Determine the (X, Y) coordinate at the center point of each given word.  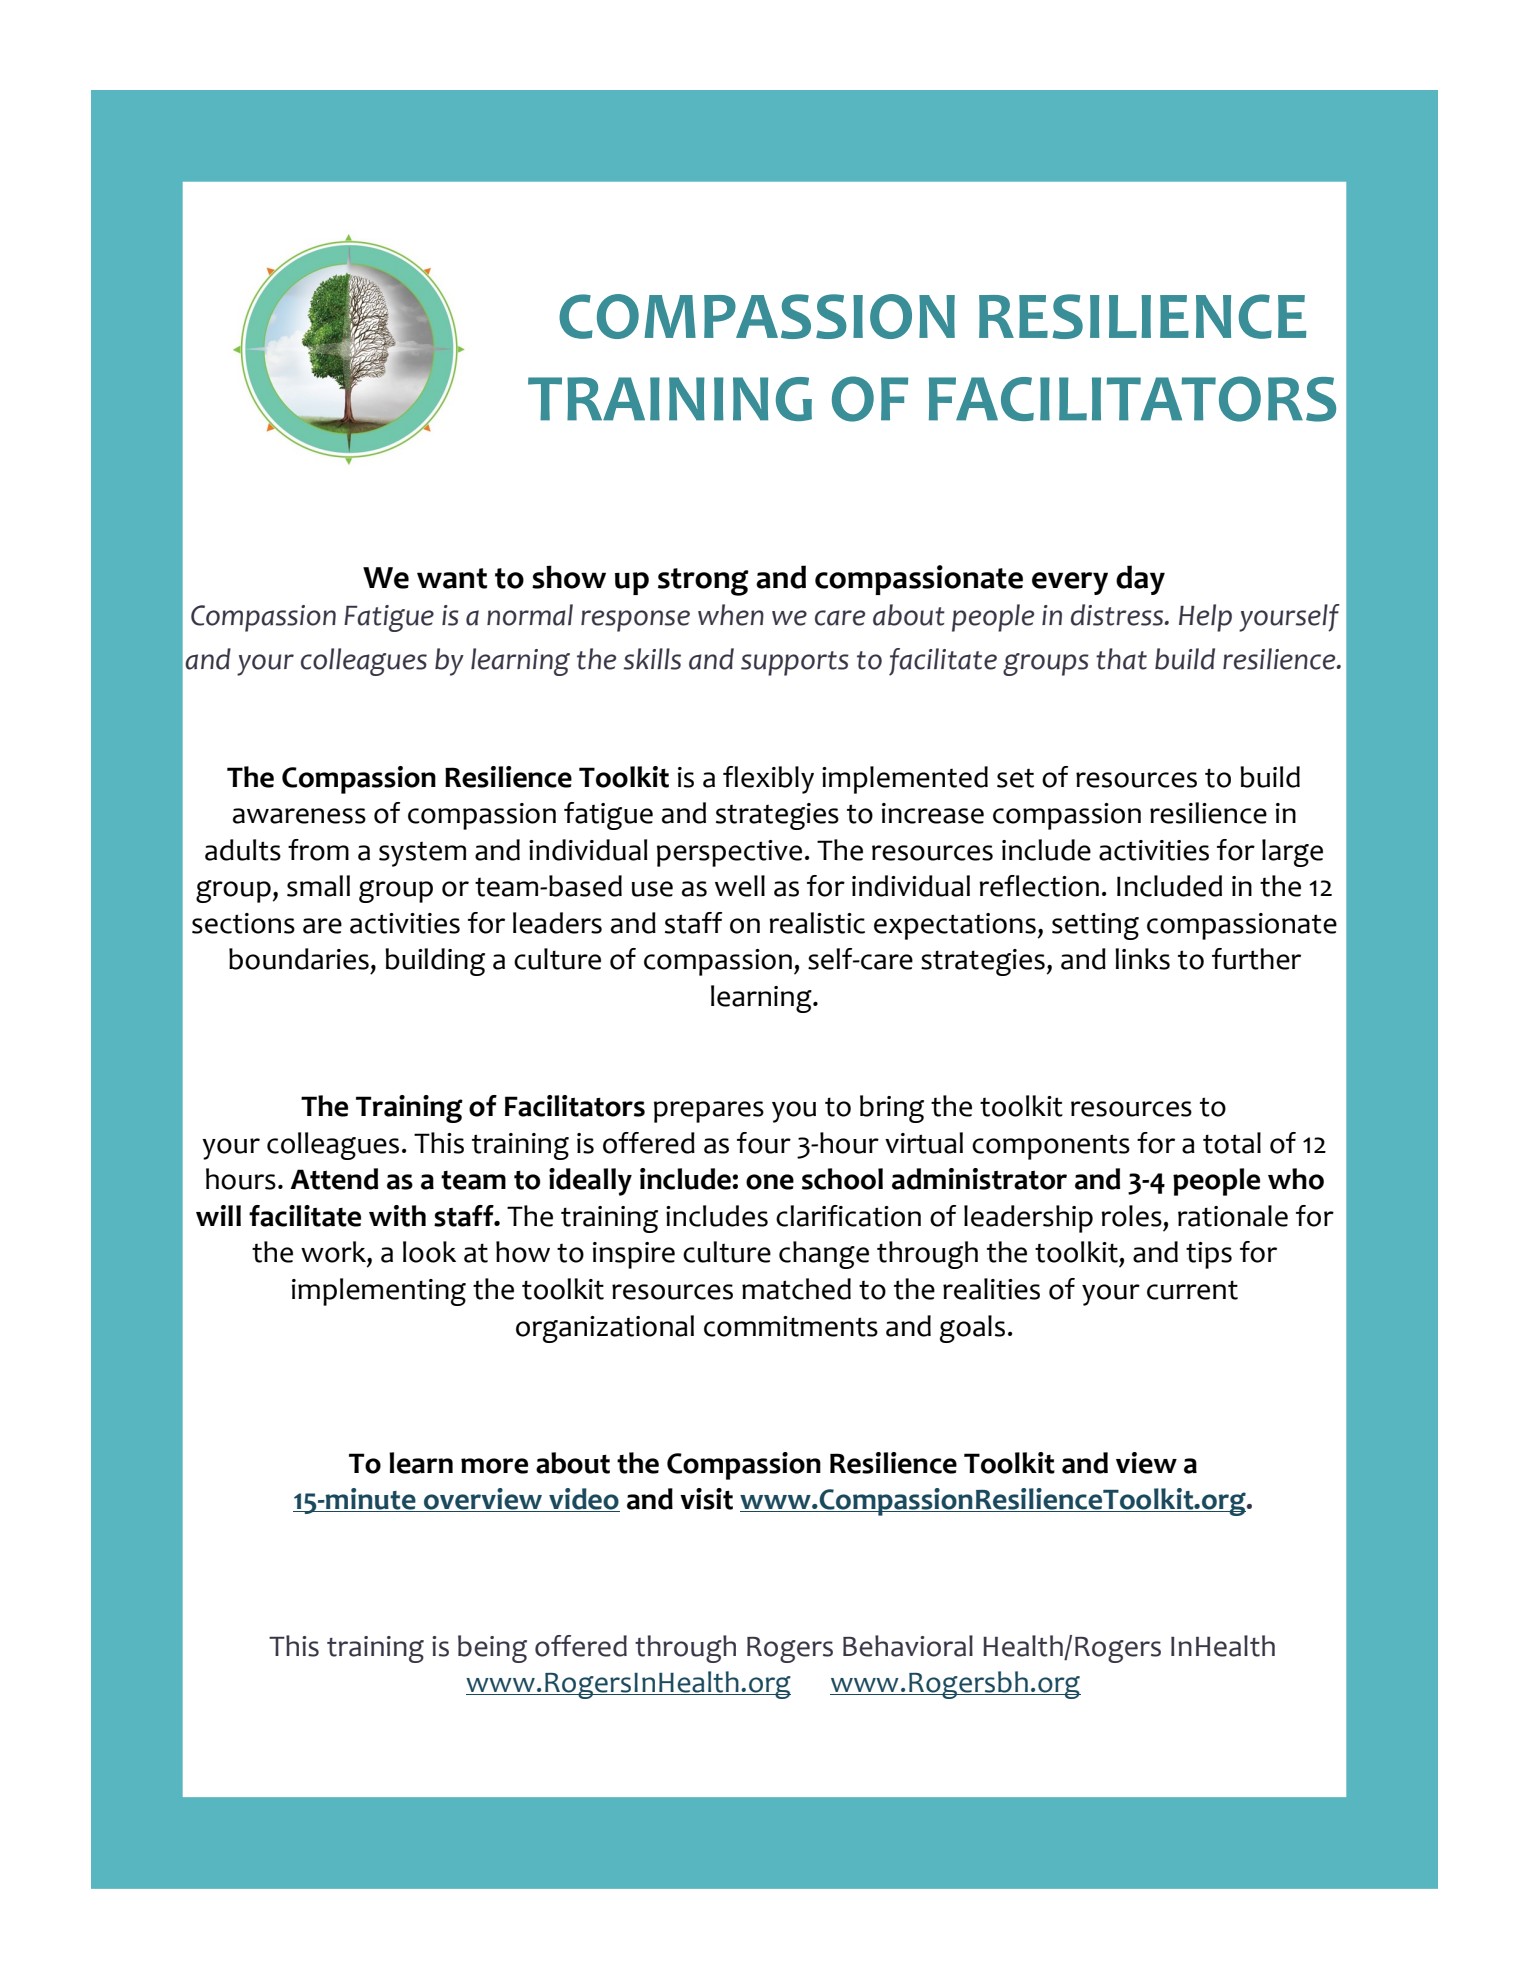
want (452, 578)
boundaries (299, 959)
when (731, 615)
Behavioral (908, 1646)
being (492, 1649)
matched (796, 1289)
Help (1205, 618)
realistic (817, 923)
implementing (379, 1292)
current (1192, 1290)
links (1142, 959)
